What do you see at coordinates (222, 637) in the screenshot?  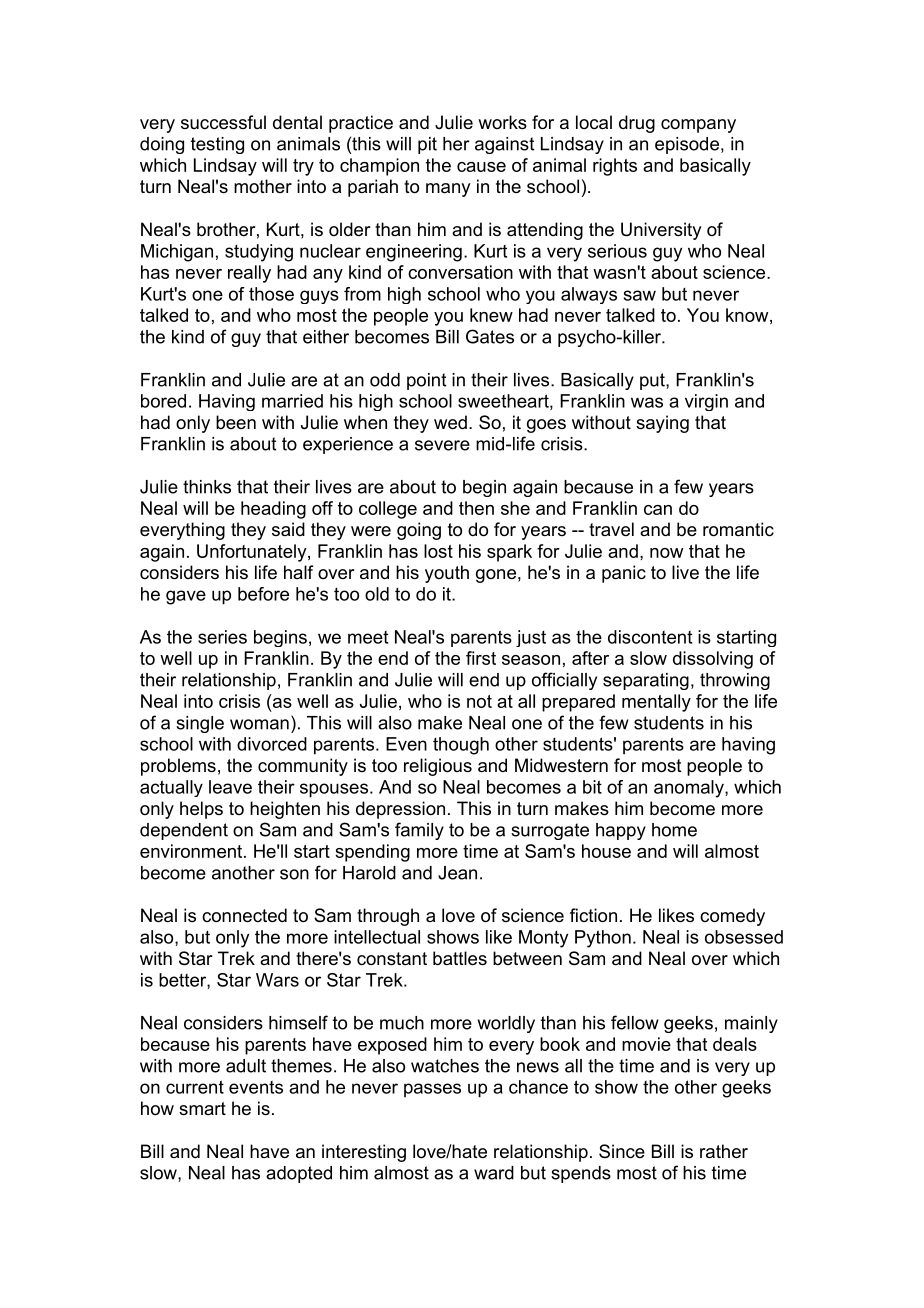 I see `series` at bounding box center [222, 637].
